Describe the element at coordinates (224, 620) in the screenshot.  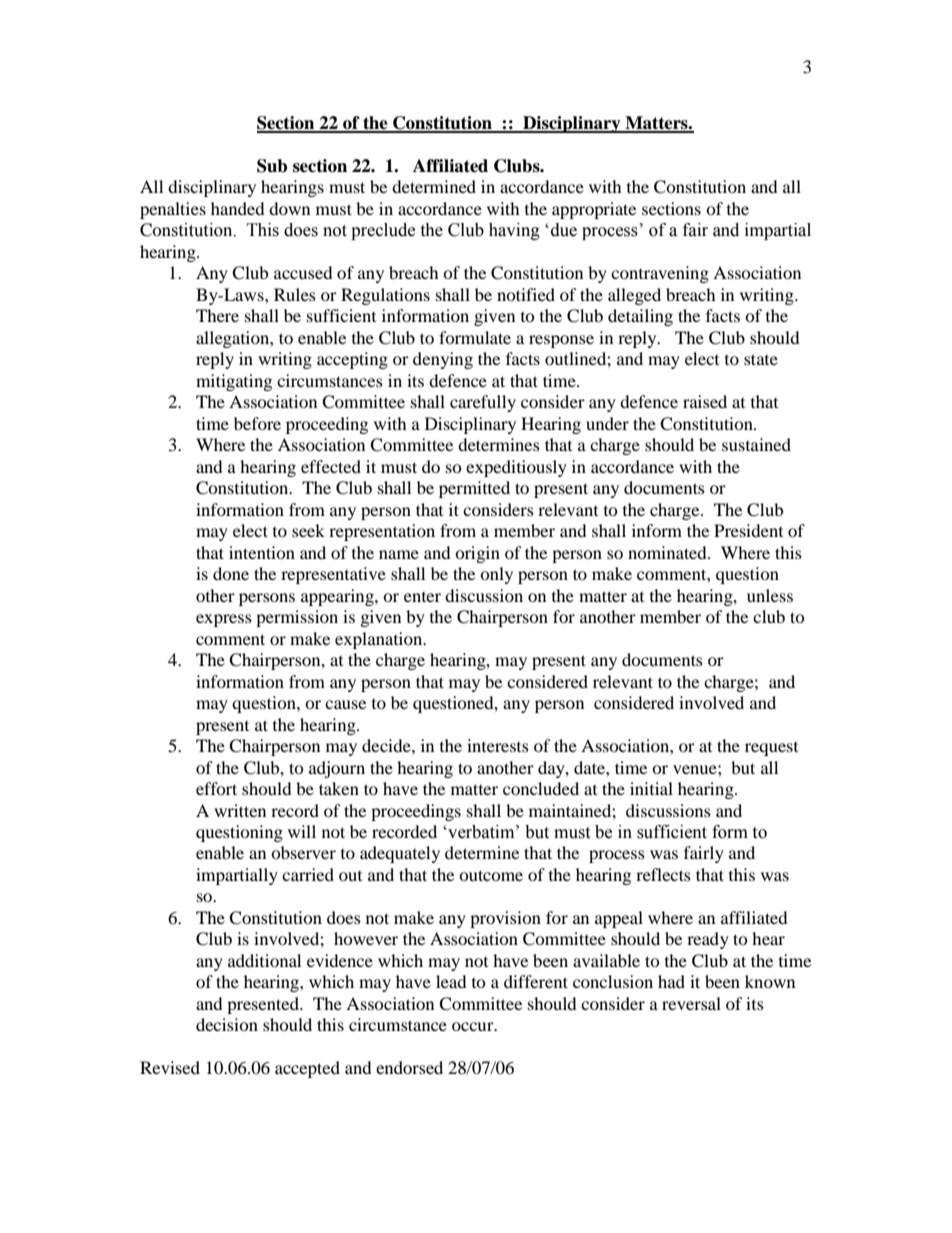
I see `express` at that location.
